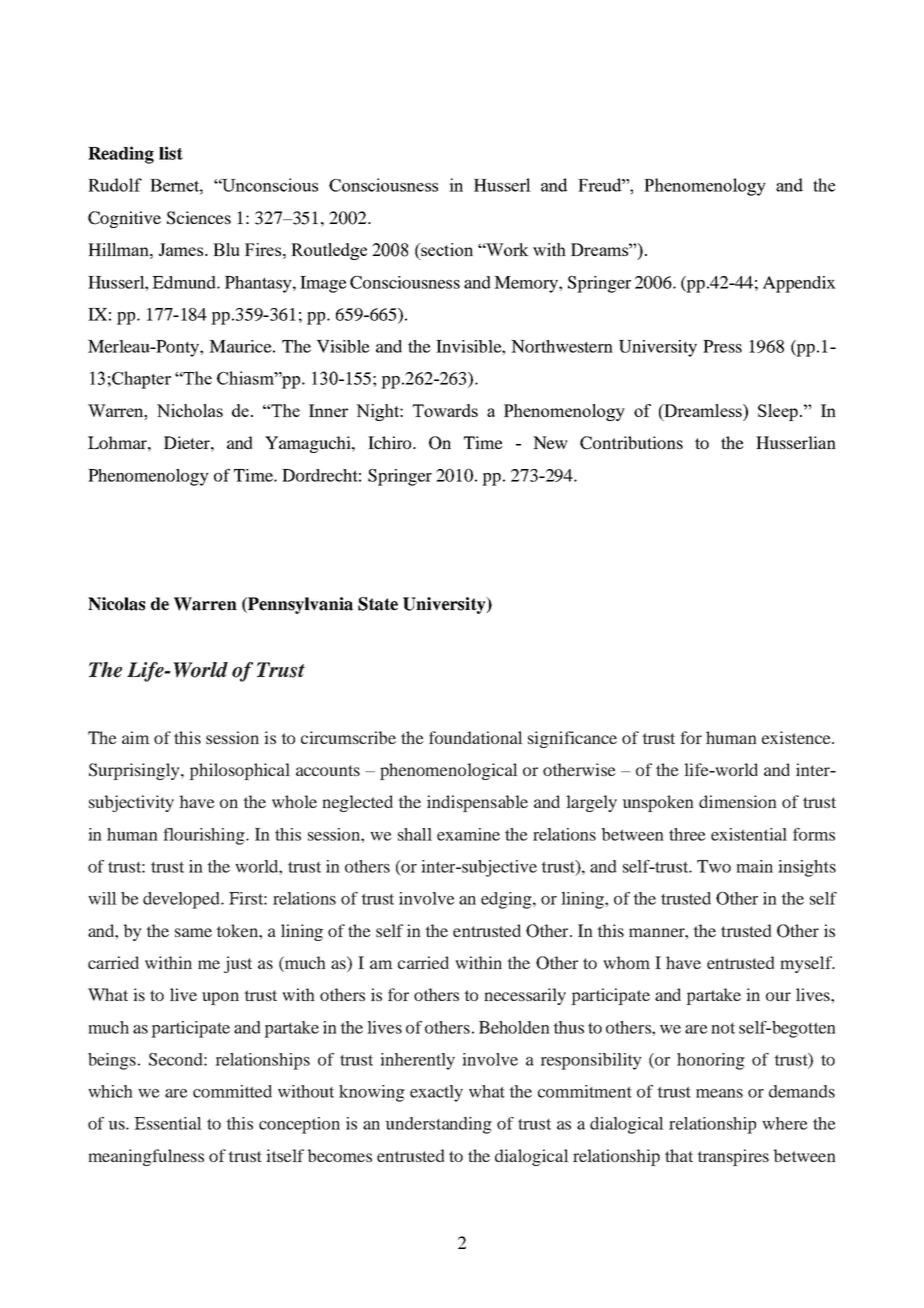 The width and height of the page is (924, 1308). What do you see at coordinates (168, 1123) in the page?
I see `Essential` at bounding box center [168, 1123].
